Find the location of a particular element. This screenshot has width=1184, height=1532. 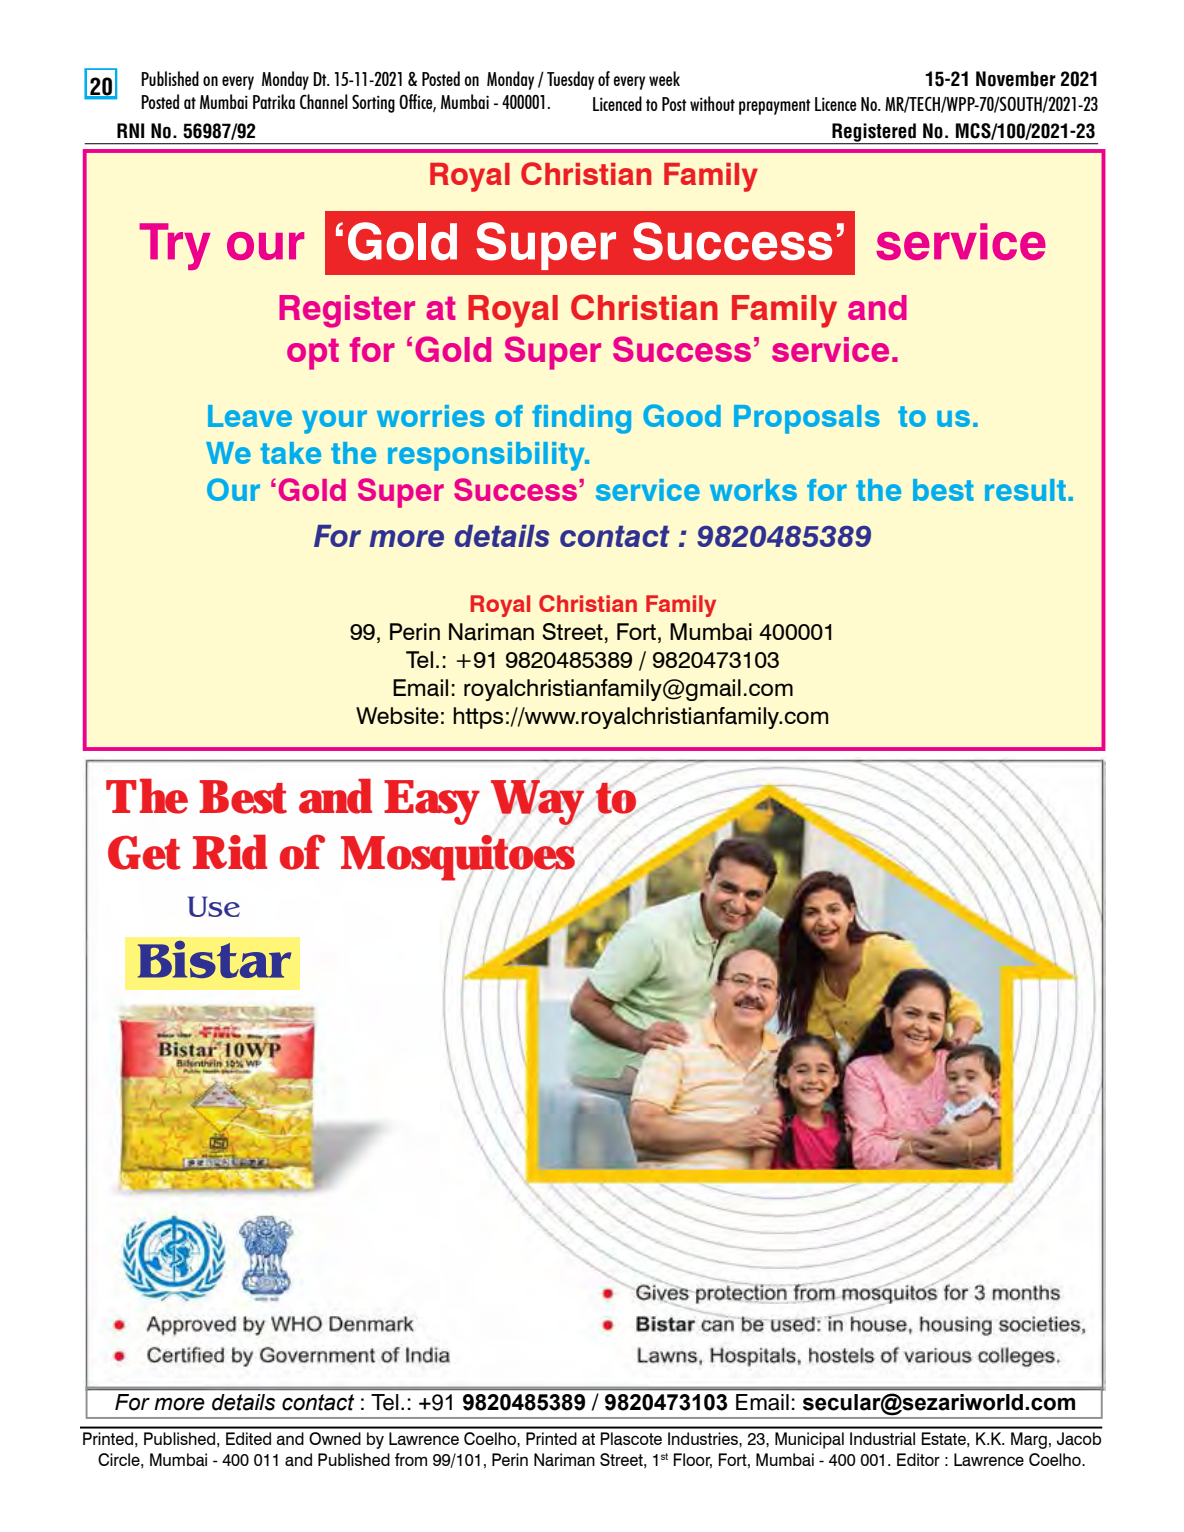

Use is located at coordinates (214, 906).
